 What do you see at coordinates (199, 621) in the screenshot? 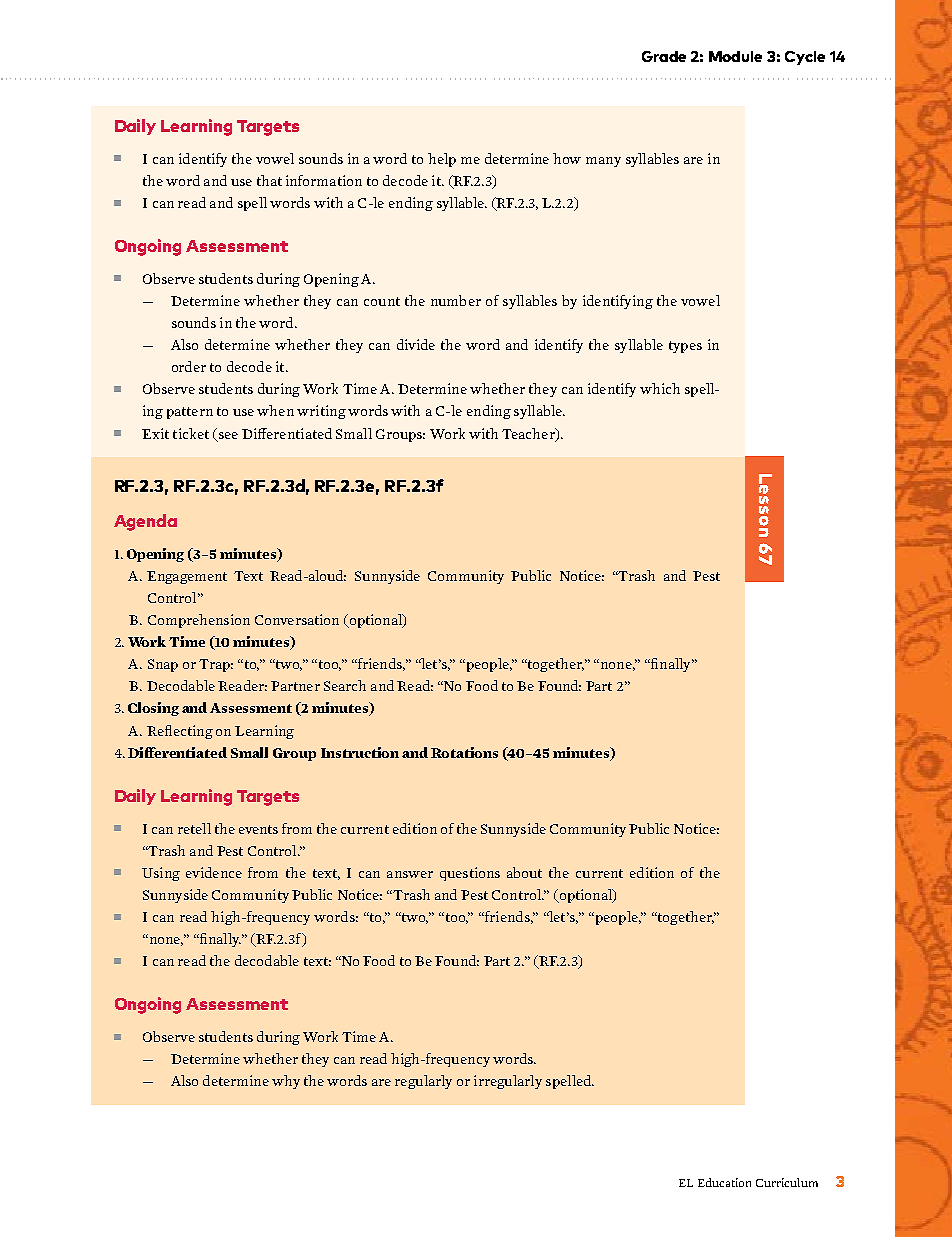
I see `Comprehension` at bounding box center [199, 621].
